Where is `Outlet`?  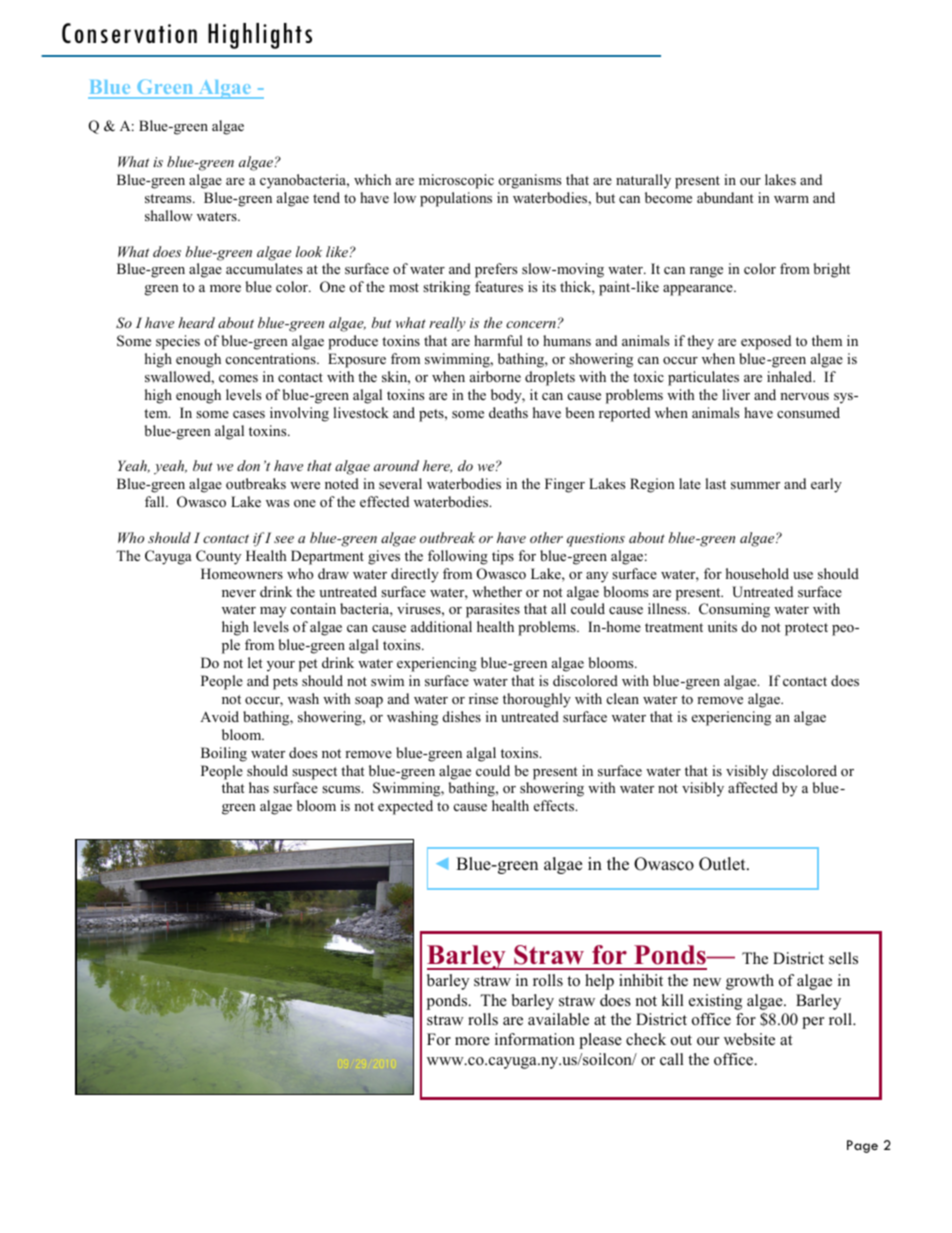 Outlet is located at coordinates (723, 864).
